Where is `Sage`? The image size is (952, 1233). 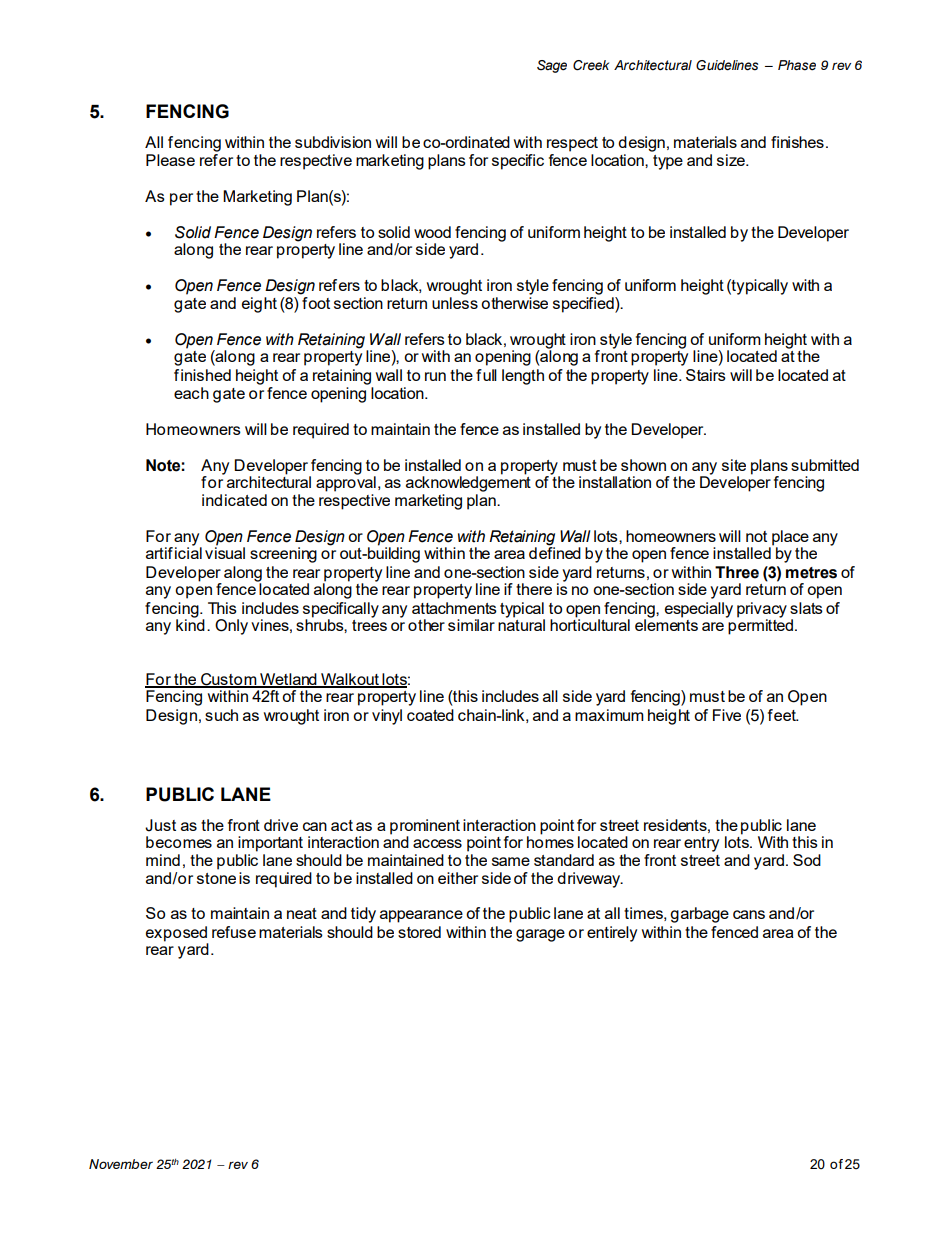 Sage is located at coordinates (552, 66).
